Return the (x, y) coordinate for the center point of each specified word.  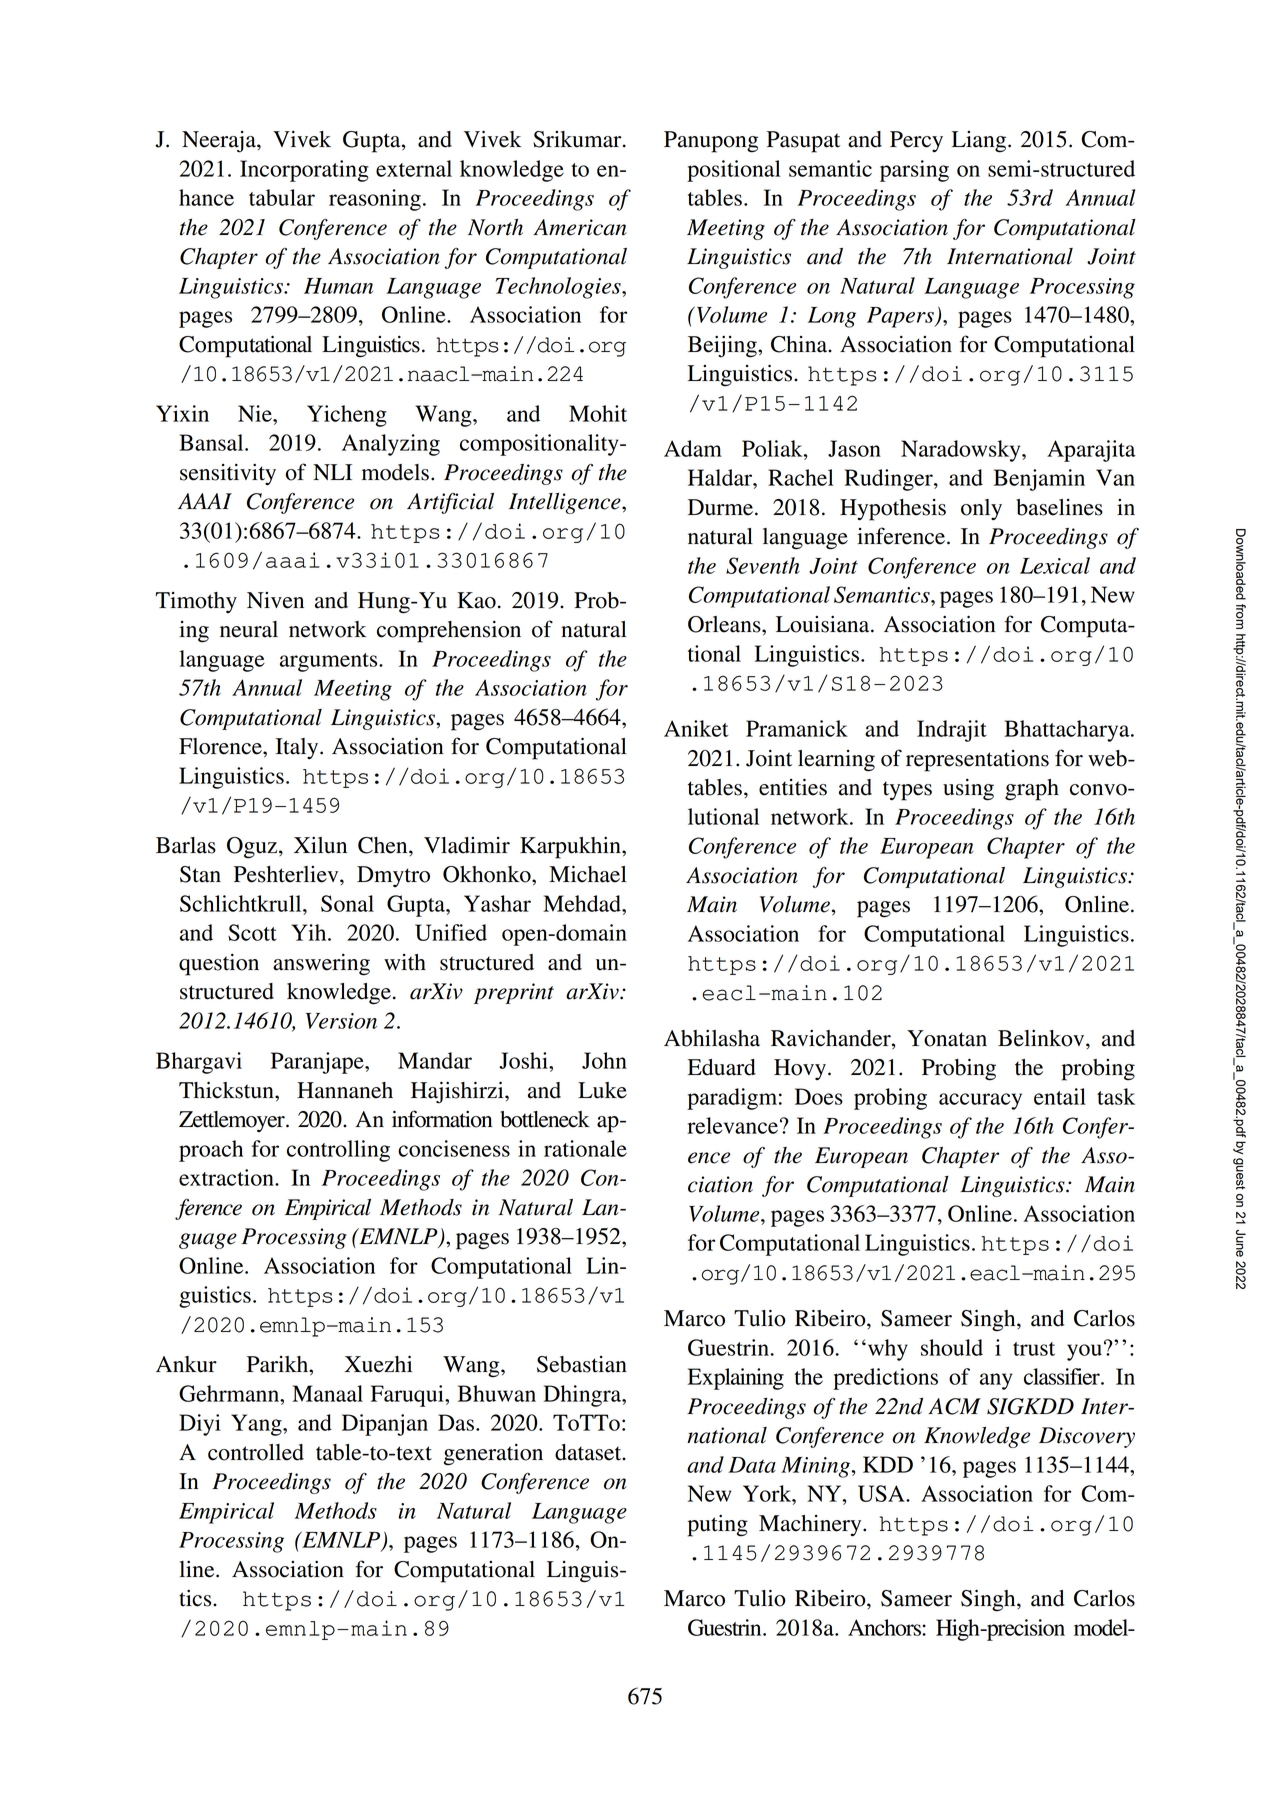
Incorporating (304, 171)
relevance (732, 1125)
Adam (693, 448)
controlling (338, 1151)
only (981, 510)
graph (1032, 790)
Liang (980, 142)
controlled (256, 1452)
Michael (588, 874)
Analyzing (391, 445)
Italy (298, 749)
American (580, 227)
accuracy (980, 1101)
